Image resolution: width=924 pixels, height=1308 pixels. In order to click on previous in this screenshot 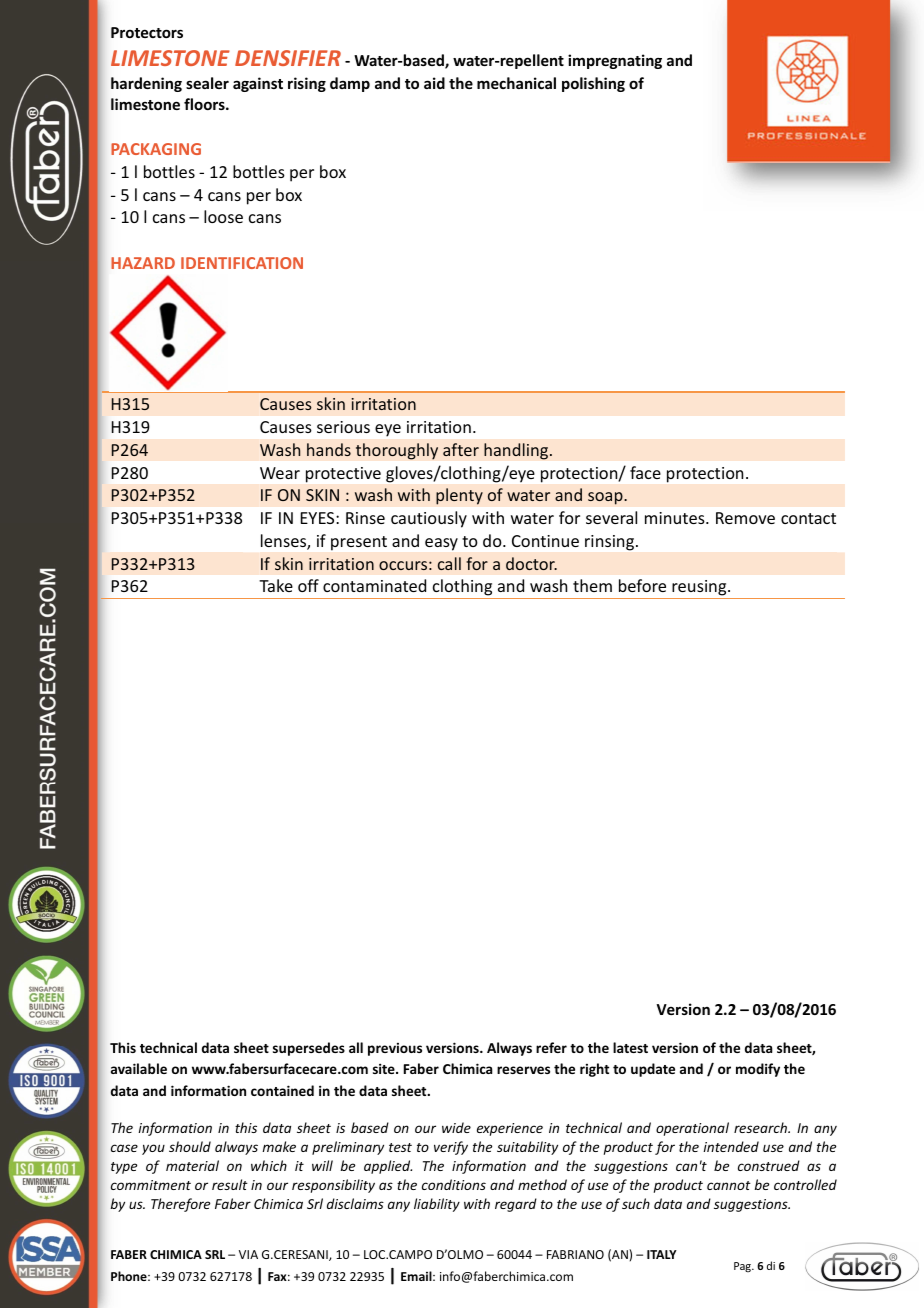, I will do `click(395, 1049)`.
